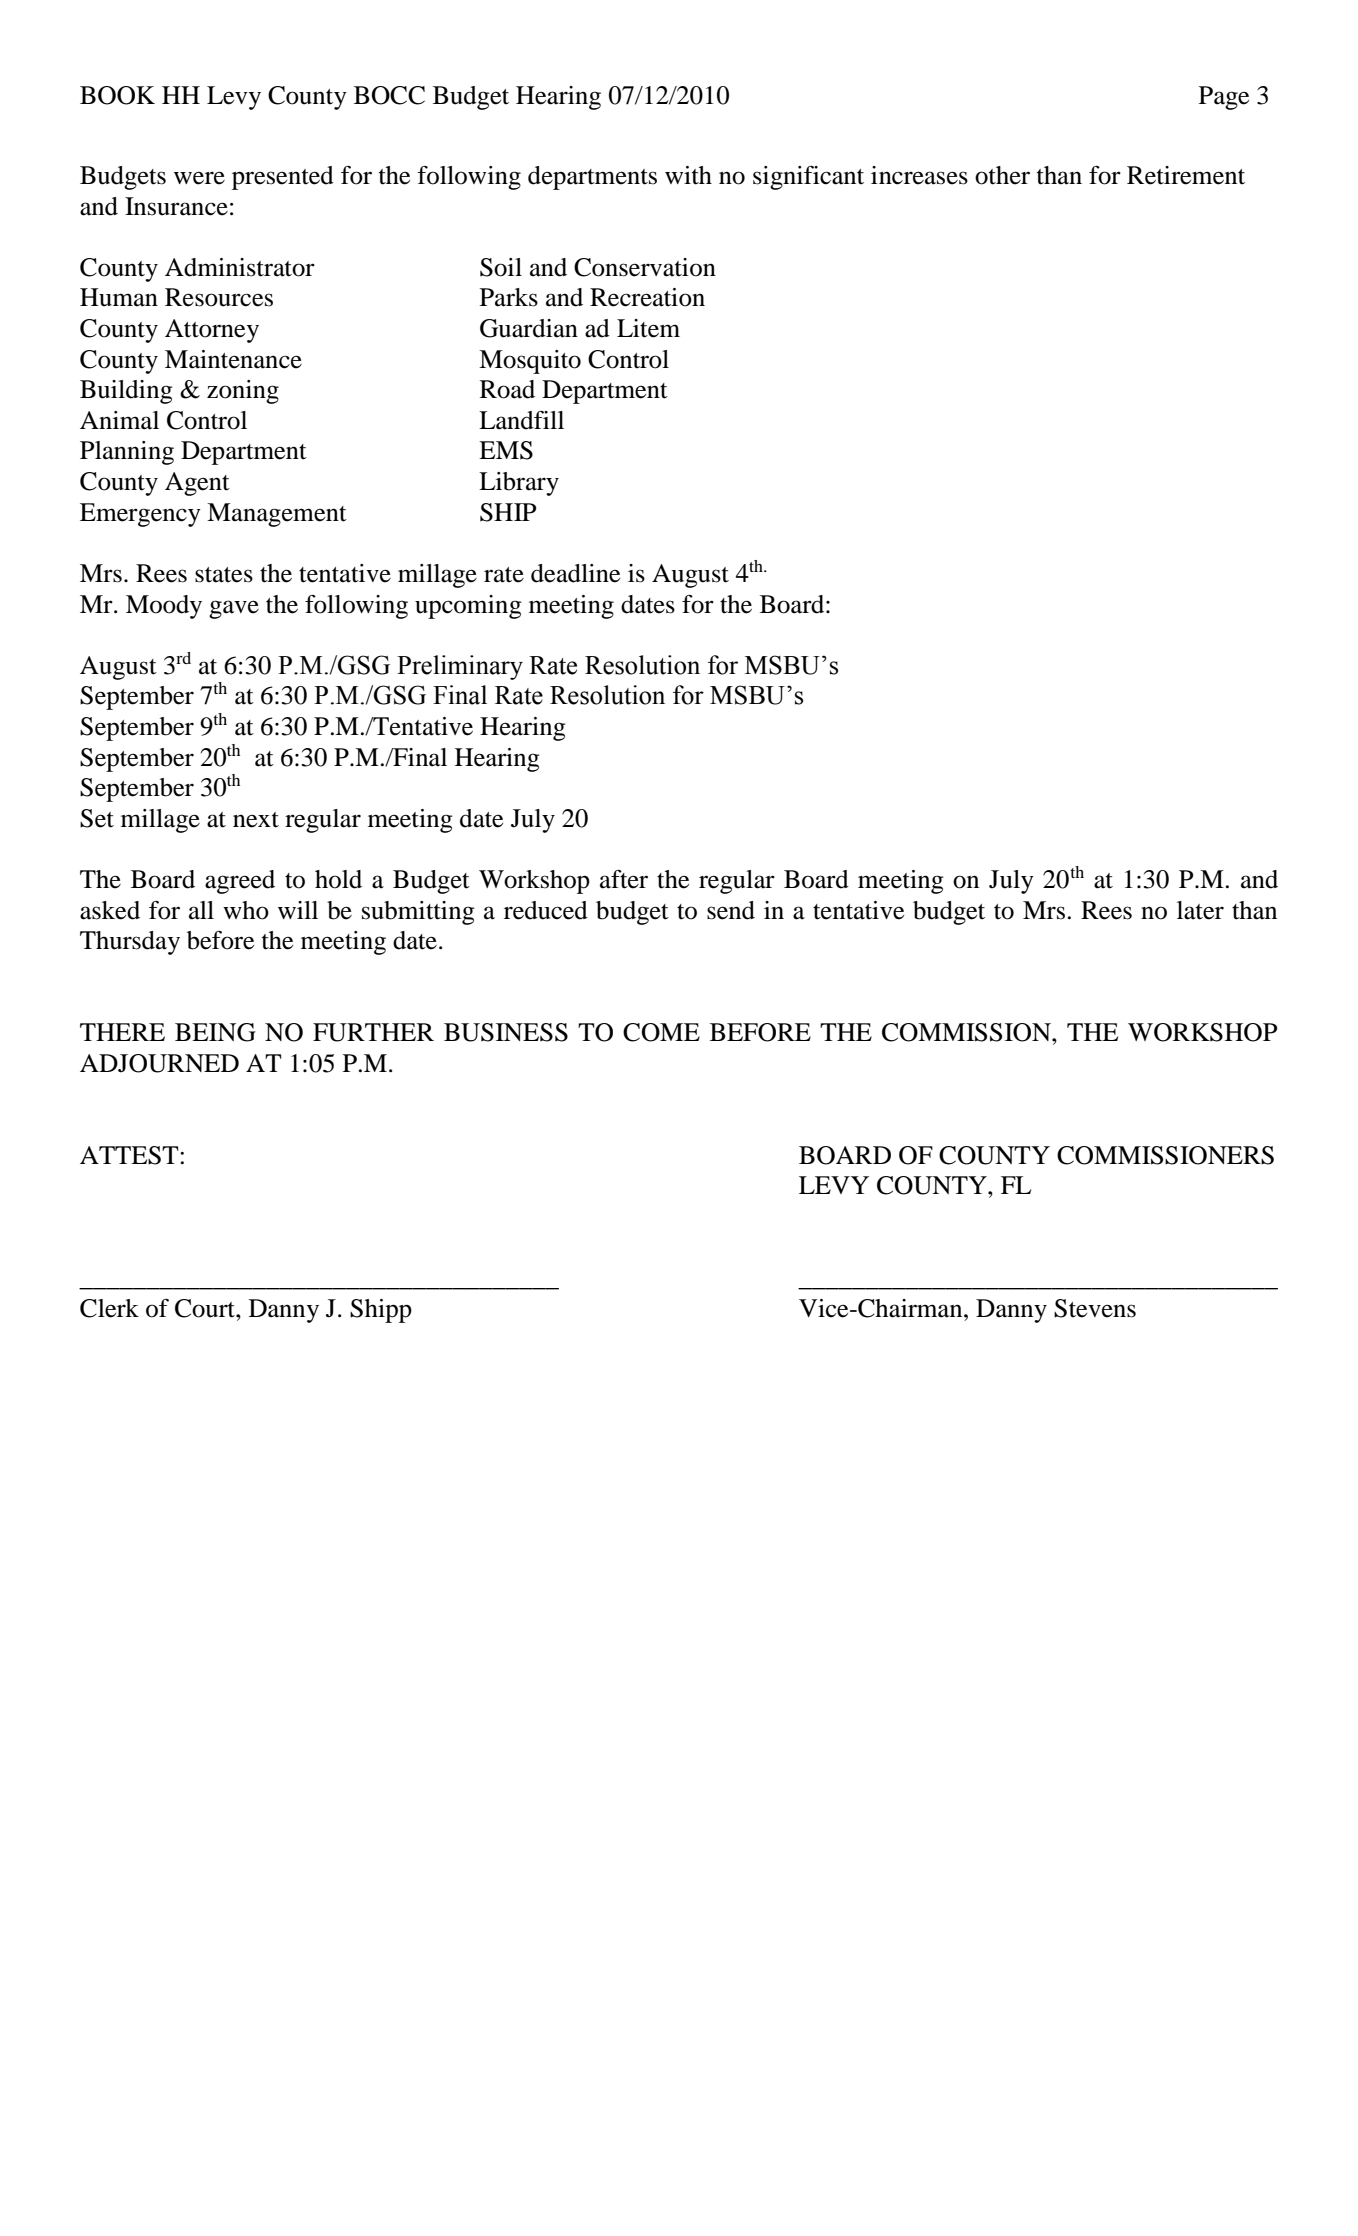 The image size is (1358, 2236). I want to click on after, so click(624, 879).
